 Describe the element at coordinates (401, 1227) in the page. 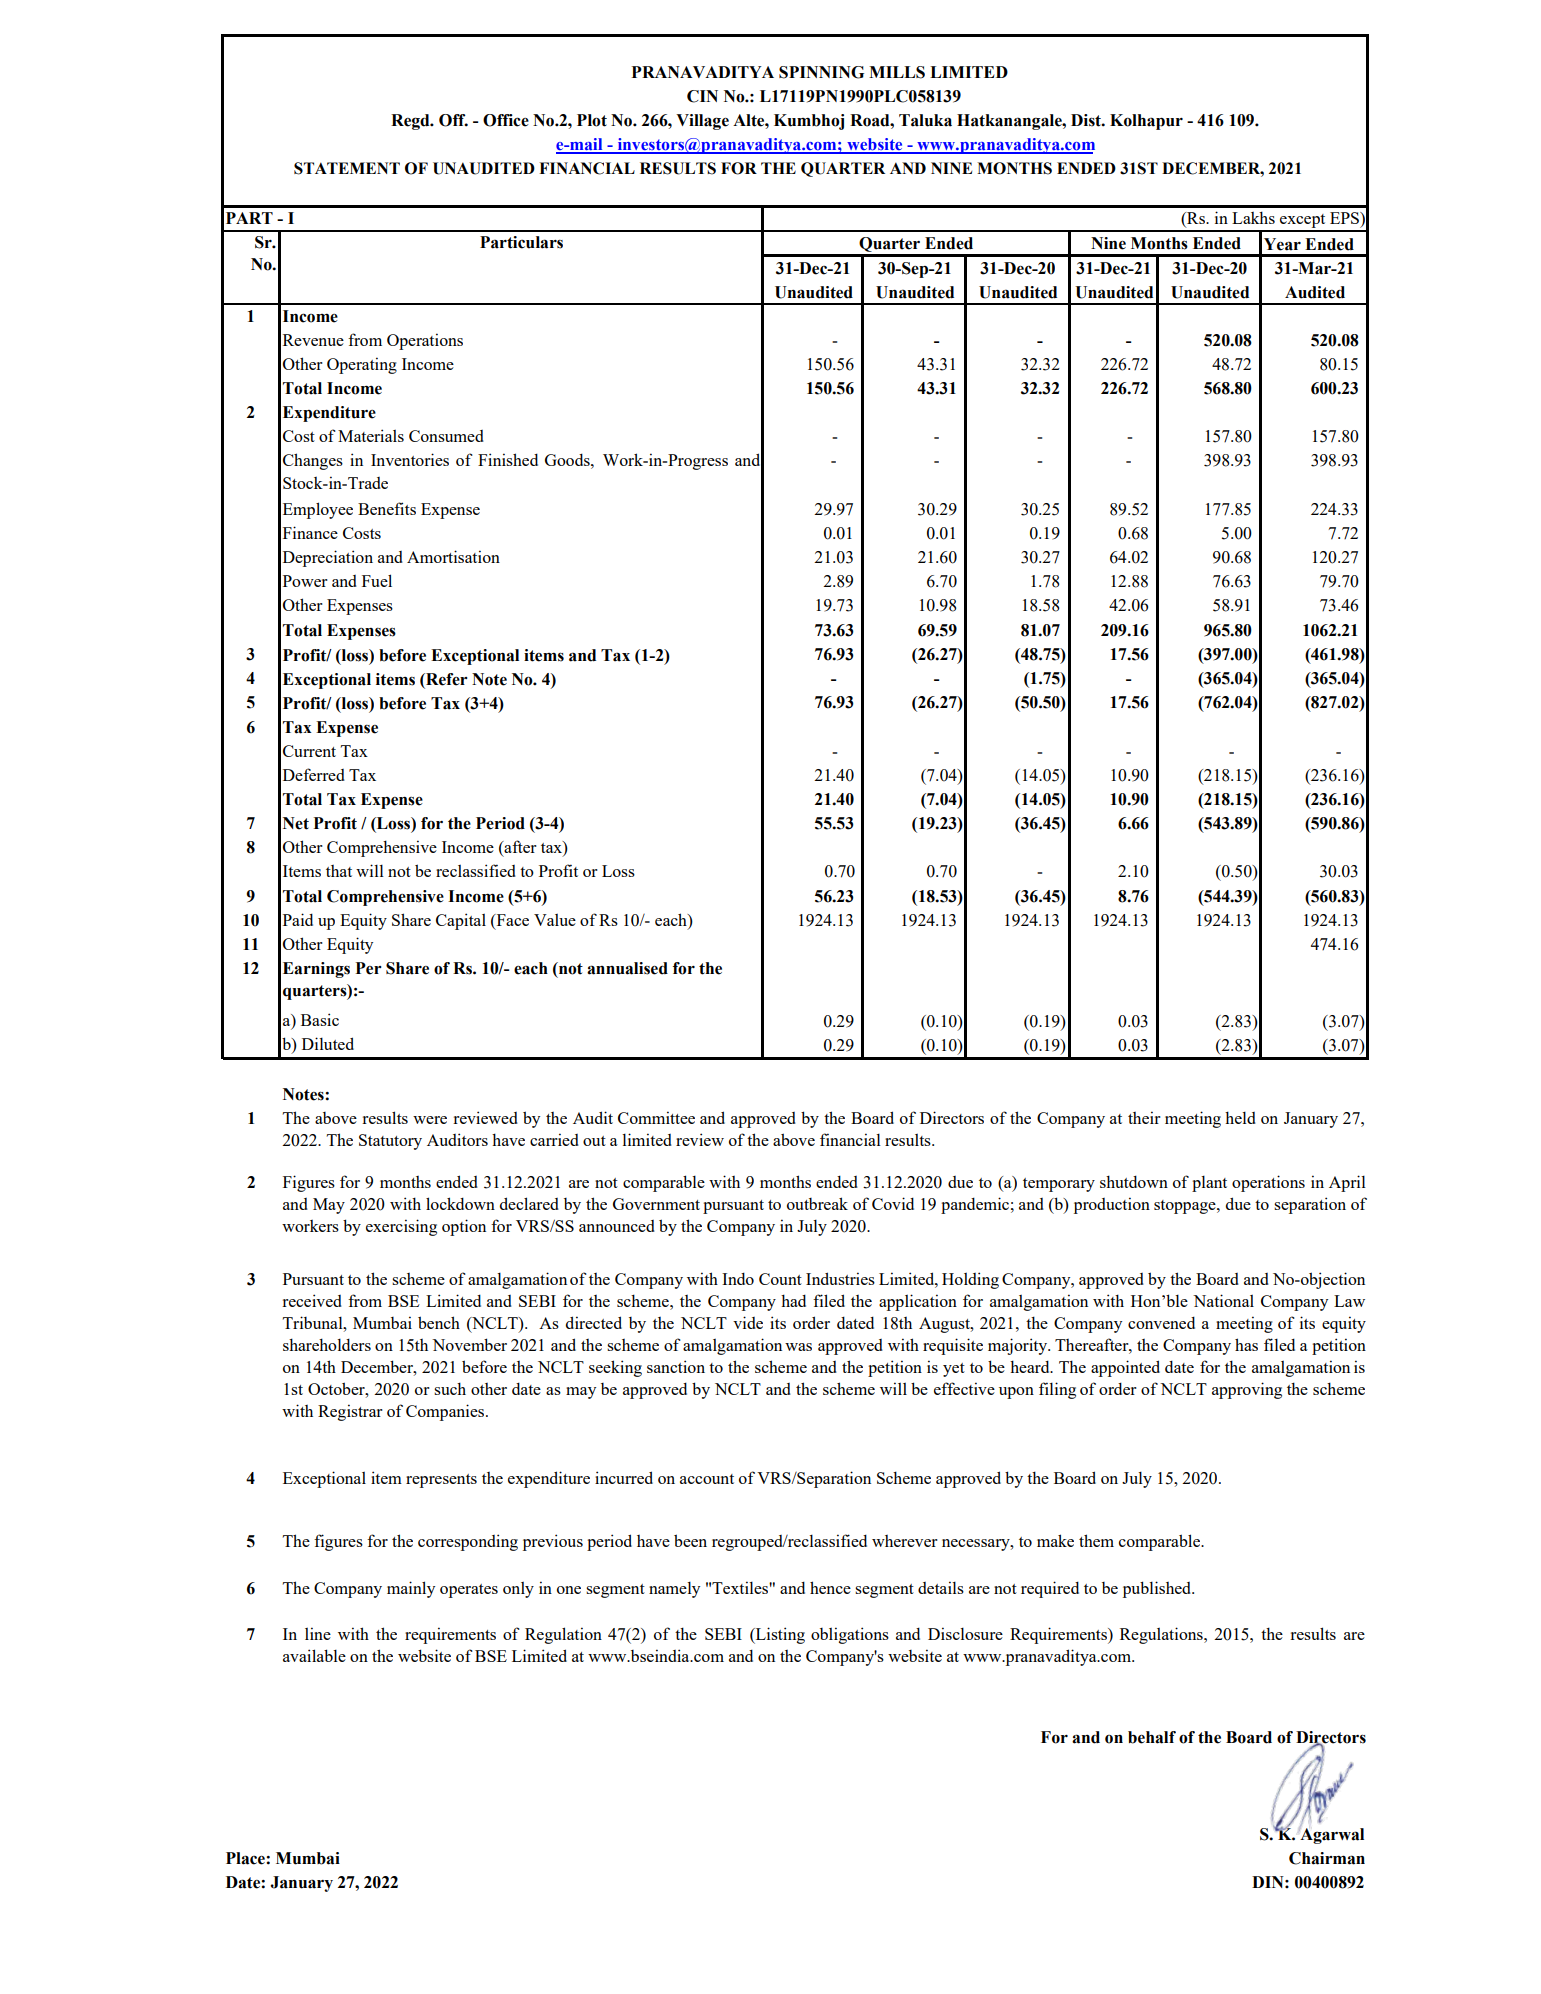

I see `exercising` at that location.
